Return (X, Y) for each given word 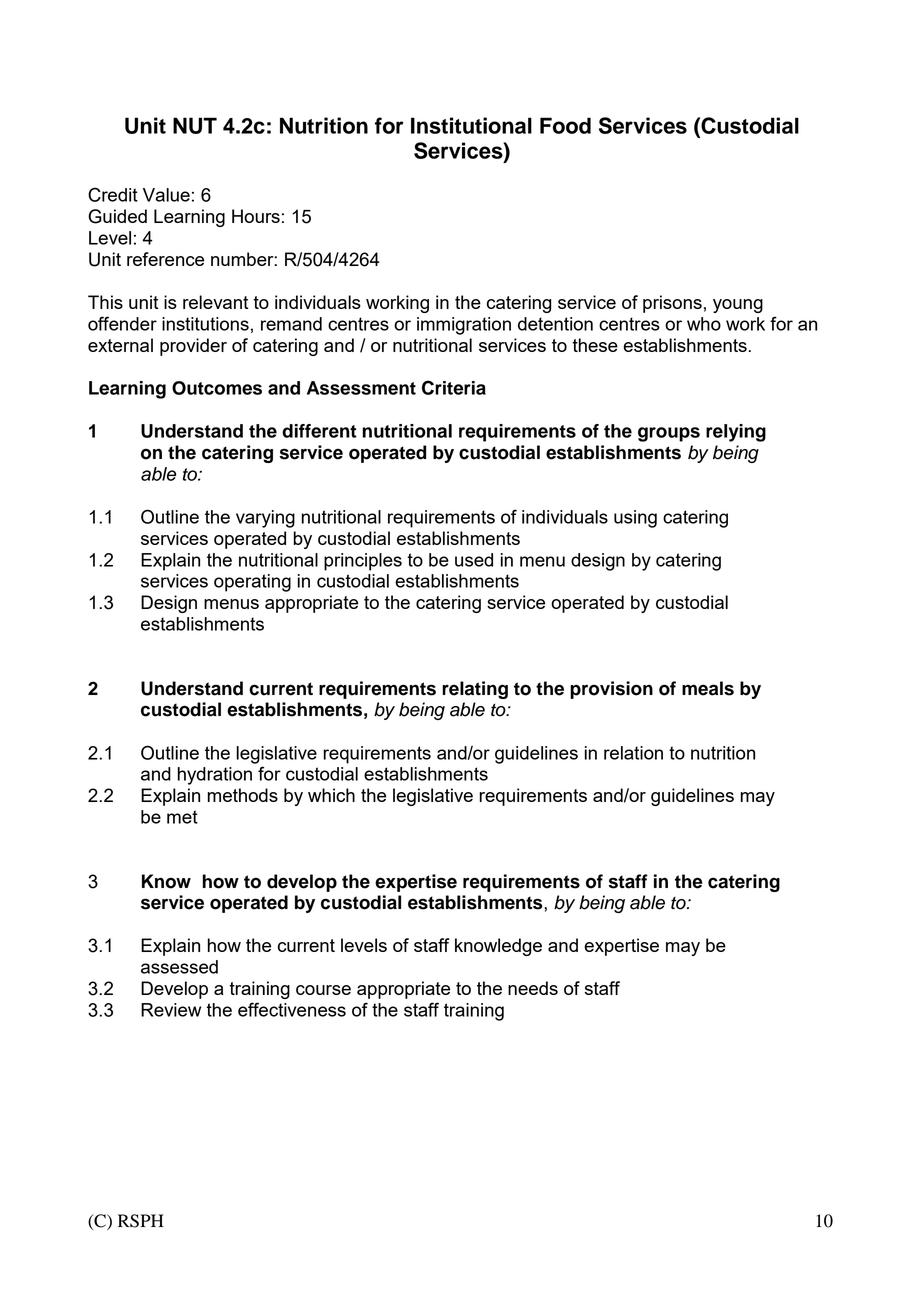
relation (633, 753)
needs (533, 988)
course (323, 990)
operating (252, 583)
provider (193, 347)
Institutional (471, 125)
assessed (179, 967)
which (331, 795)
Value (166, 195)
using (635, 519)
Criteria (454, 387)
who (704, 324)
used (474, 560)
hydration (215, 776)
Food (565, 125)
